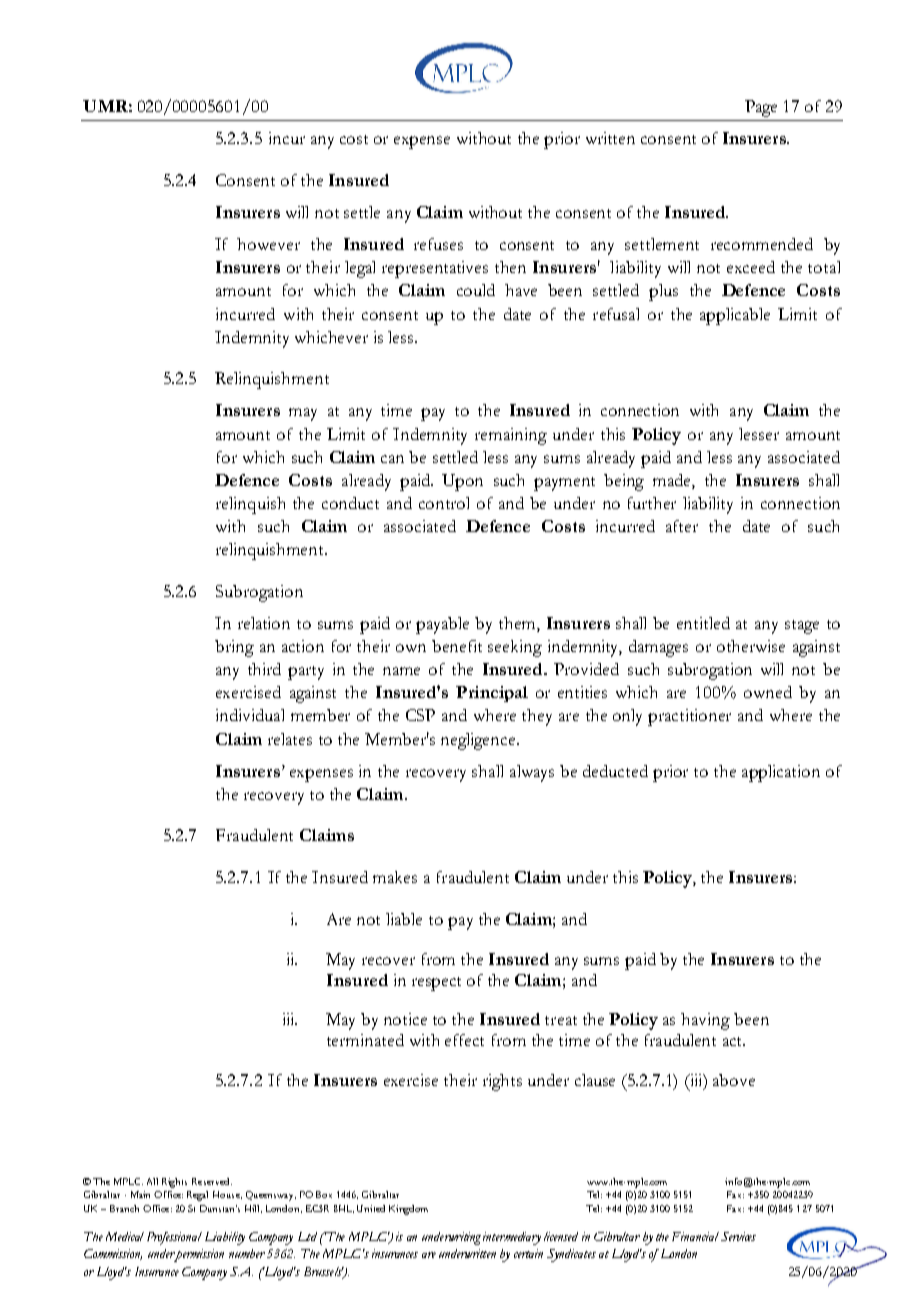  What do you see at coordinates (492, 694) in the image?
I see `Principal` at bounding box center [492, 694].
